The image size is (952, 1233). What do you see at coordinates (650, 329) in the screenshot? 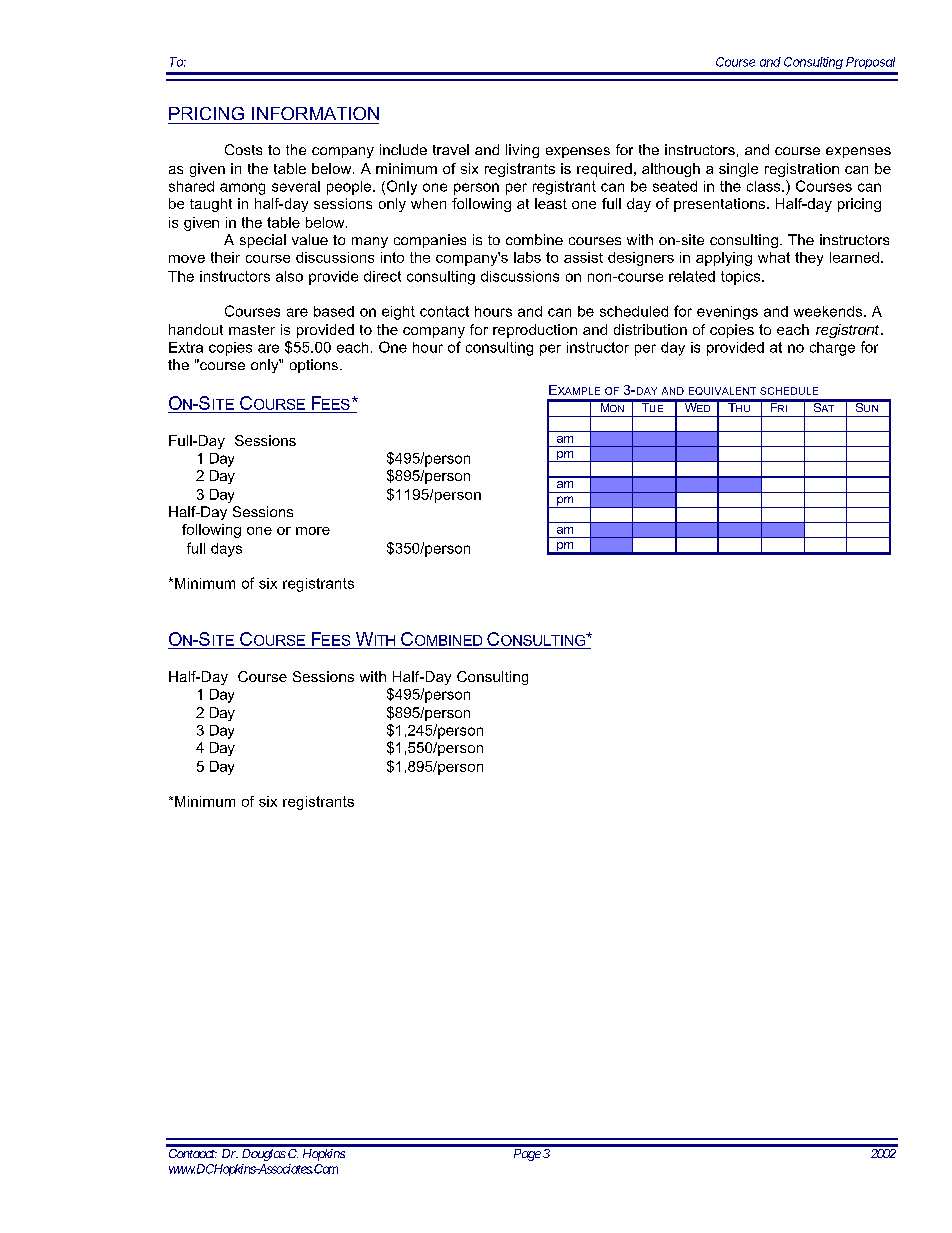
I see `distribution` at bounding box center [650, 329].
